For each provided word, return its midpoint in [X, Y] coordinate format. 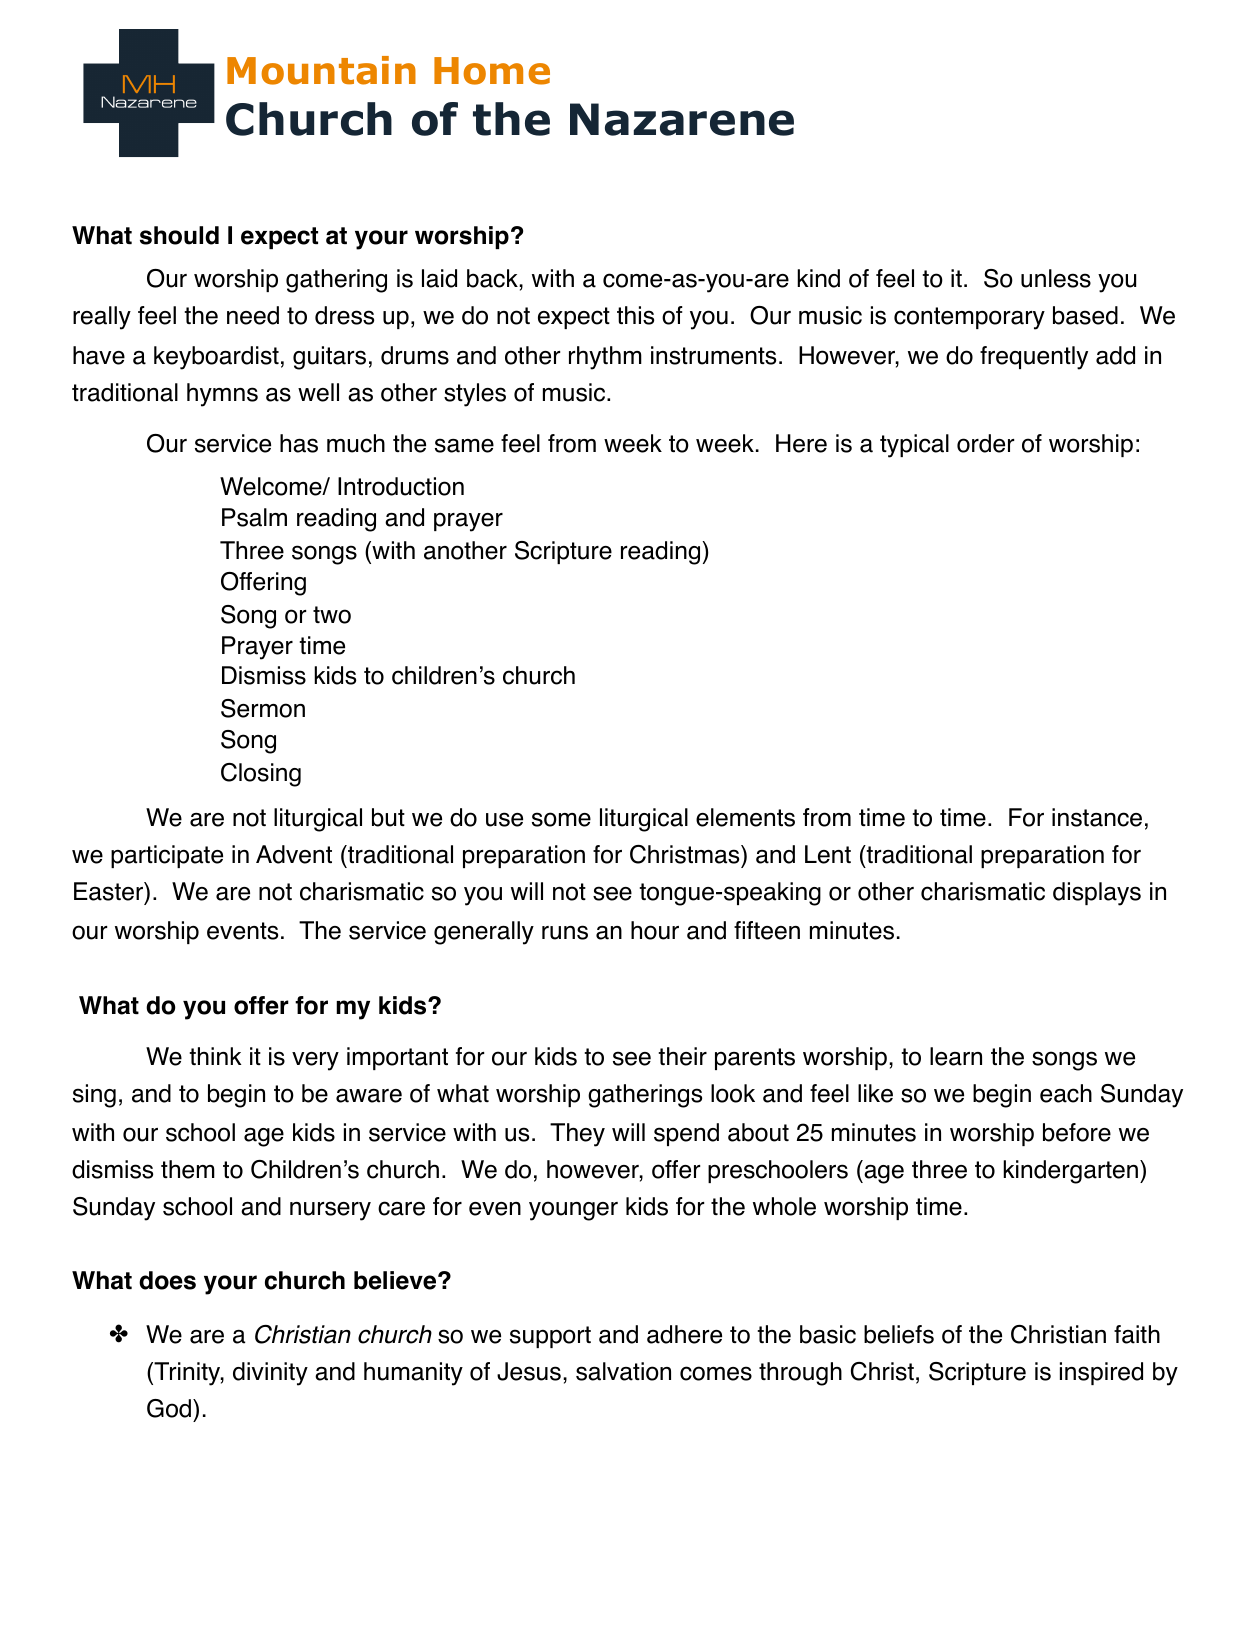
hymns [222, 395]
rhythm [605, 358]
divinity [270, 1374]
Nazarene [682, 119]
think [215, 1056]
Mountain [321, 70]
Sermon [263, 708]
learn [956, 1056]
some [561, 819]
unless [1056, 278]
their [682, 1056]
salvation [623, 1371]
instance [1097, 817]
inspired [1101, 1373]
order [985, 443]
